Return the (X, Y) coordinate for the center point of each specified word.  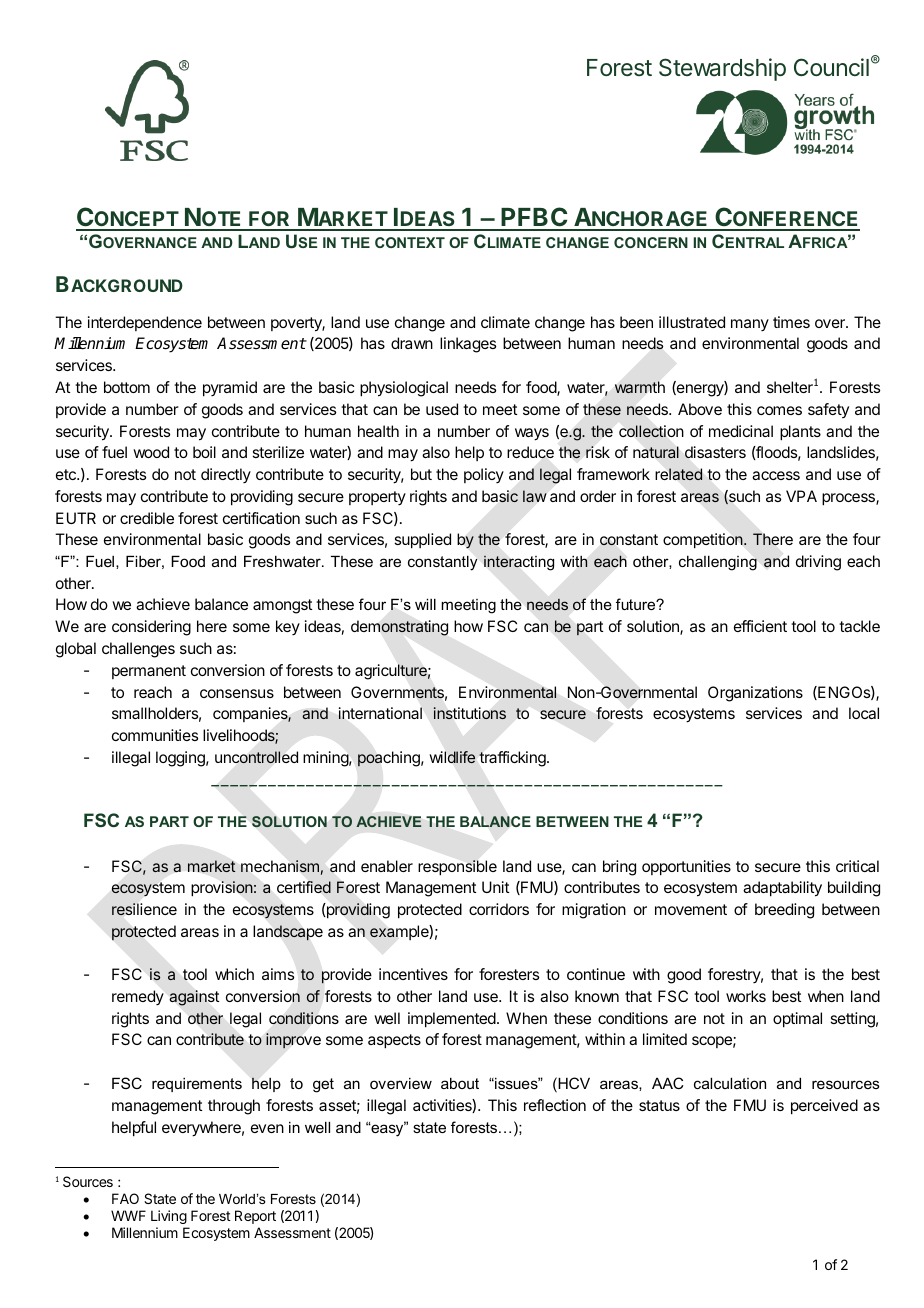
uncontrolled (256, 757)
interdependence (145, 323)
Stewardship (722, 69)
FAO (125, 1198)
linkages (468, 345)
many (750, 325)
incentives (413, 974)
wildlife (452, 757)
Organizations (755, 694)
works (746, 996)
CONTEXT (410, 242)
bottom (127, 387)
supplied (422, 541)
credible (147, 518)
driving (818, 563)
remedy (138, 997)
